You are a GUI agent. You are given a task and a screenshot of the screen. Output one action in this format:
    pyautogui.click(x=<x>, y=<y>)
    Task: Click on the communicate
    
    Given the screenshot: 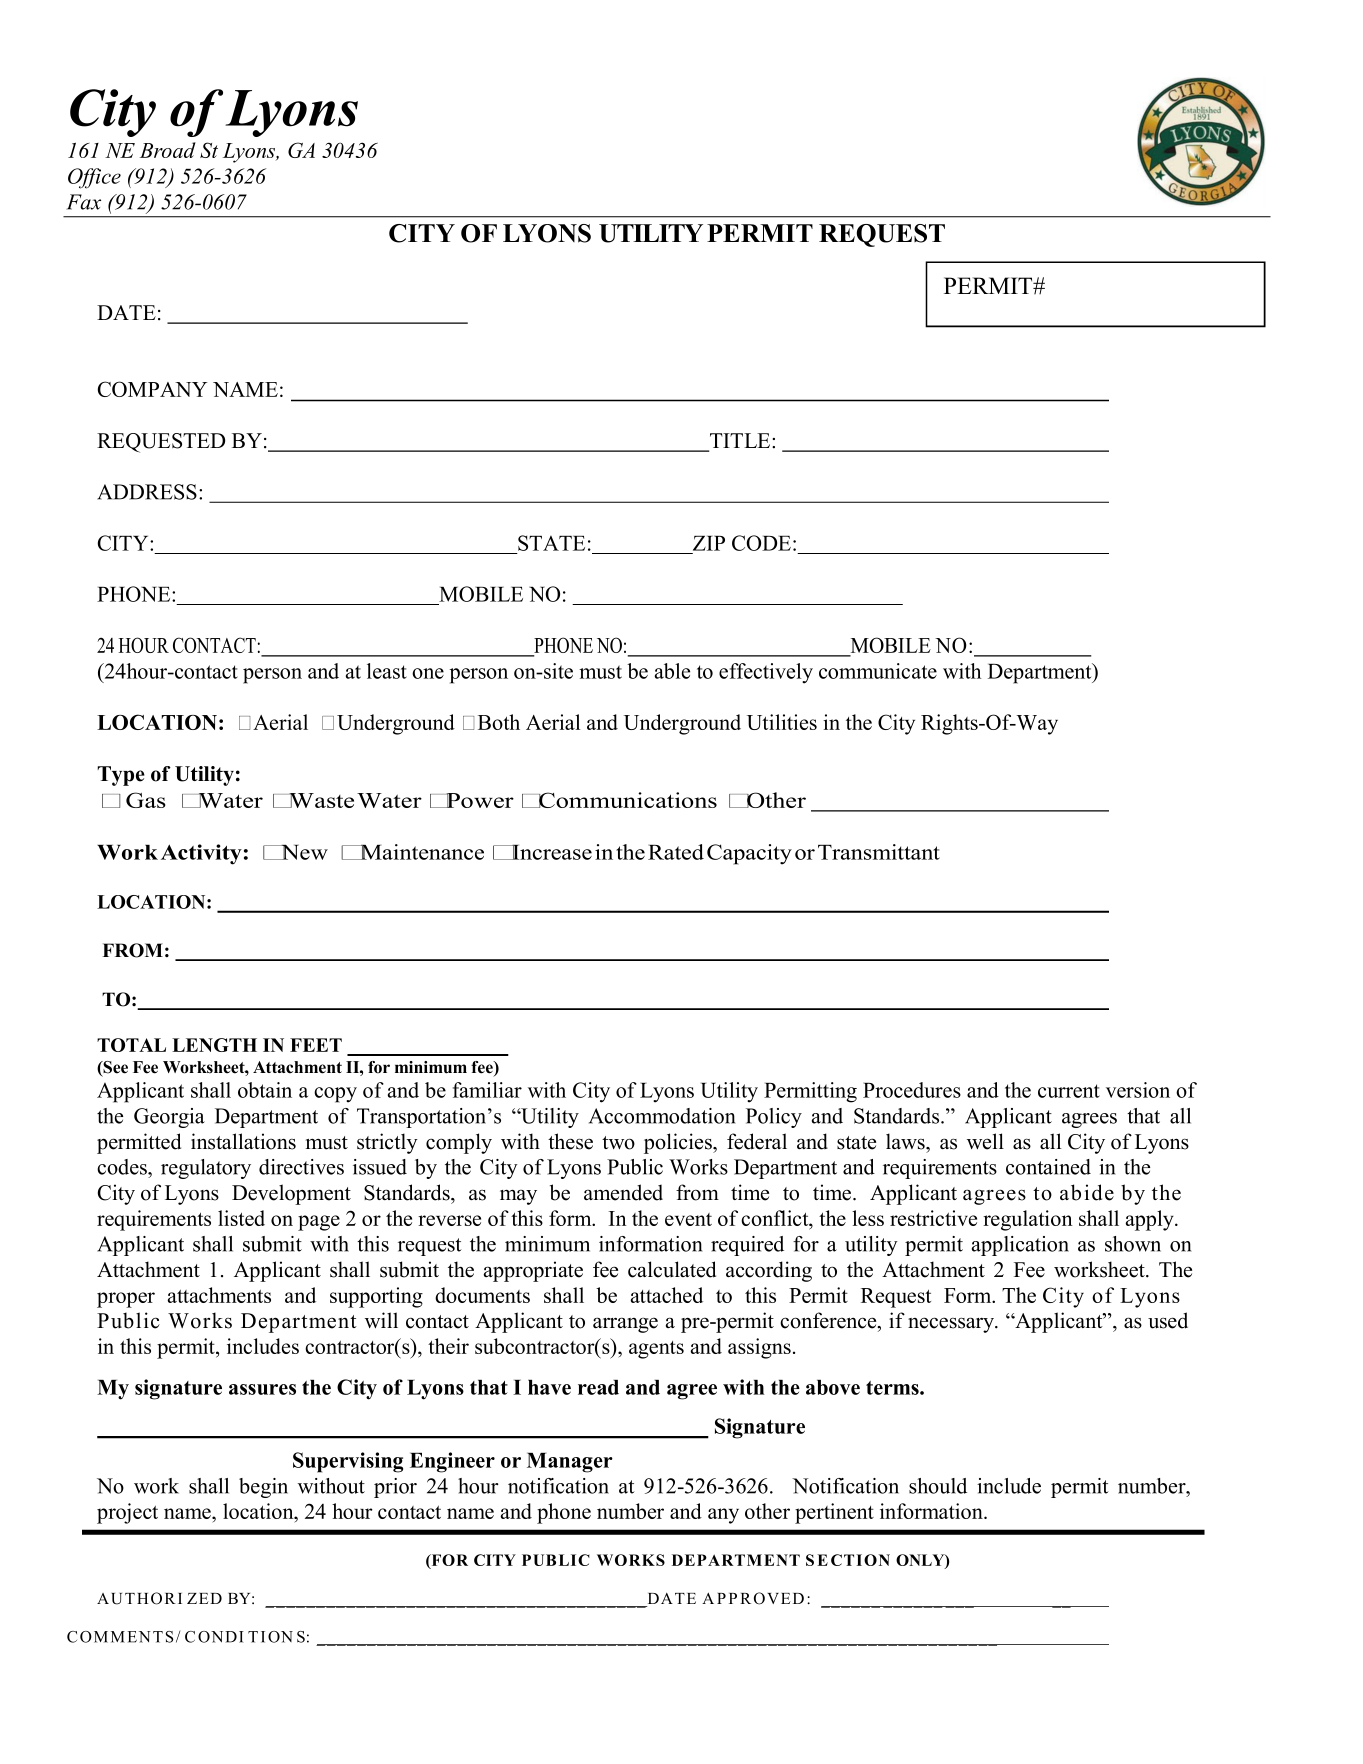 What is the action you would take?
    pyautogui.click(x=878, y=671)
